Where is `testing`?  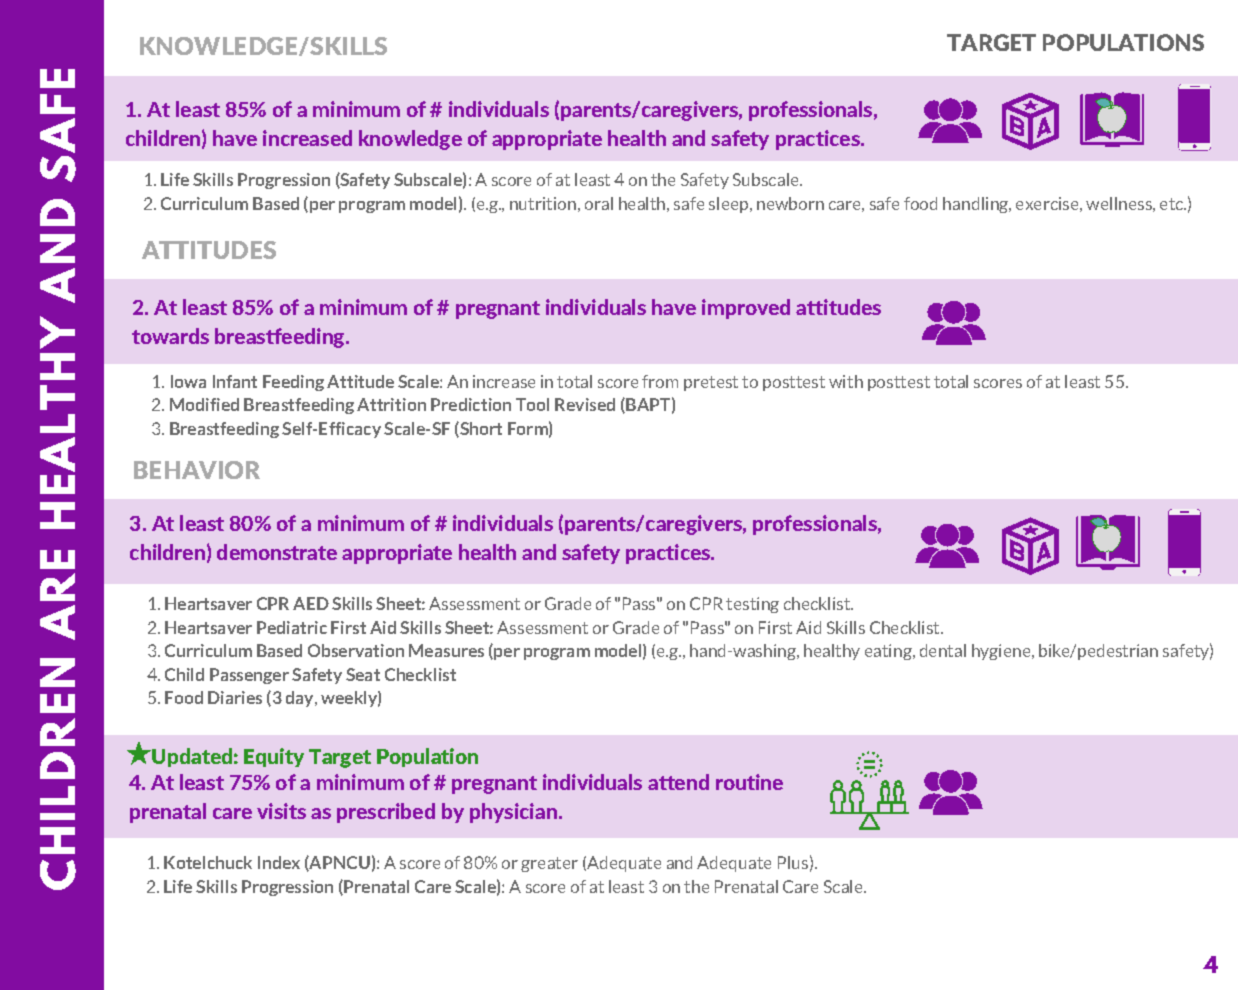 testing is located at coordinates (752, 605).
